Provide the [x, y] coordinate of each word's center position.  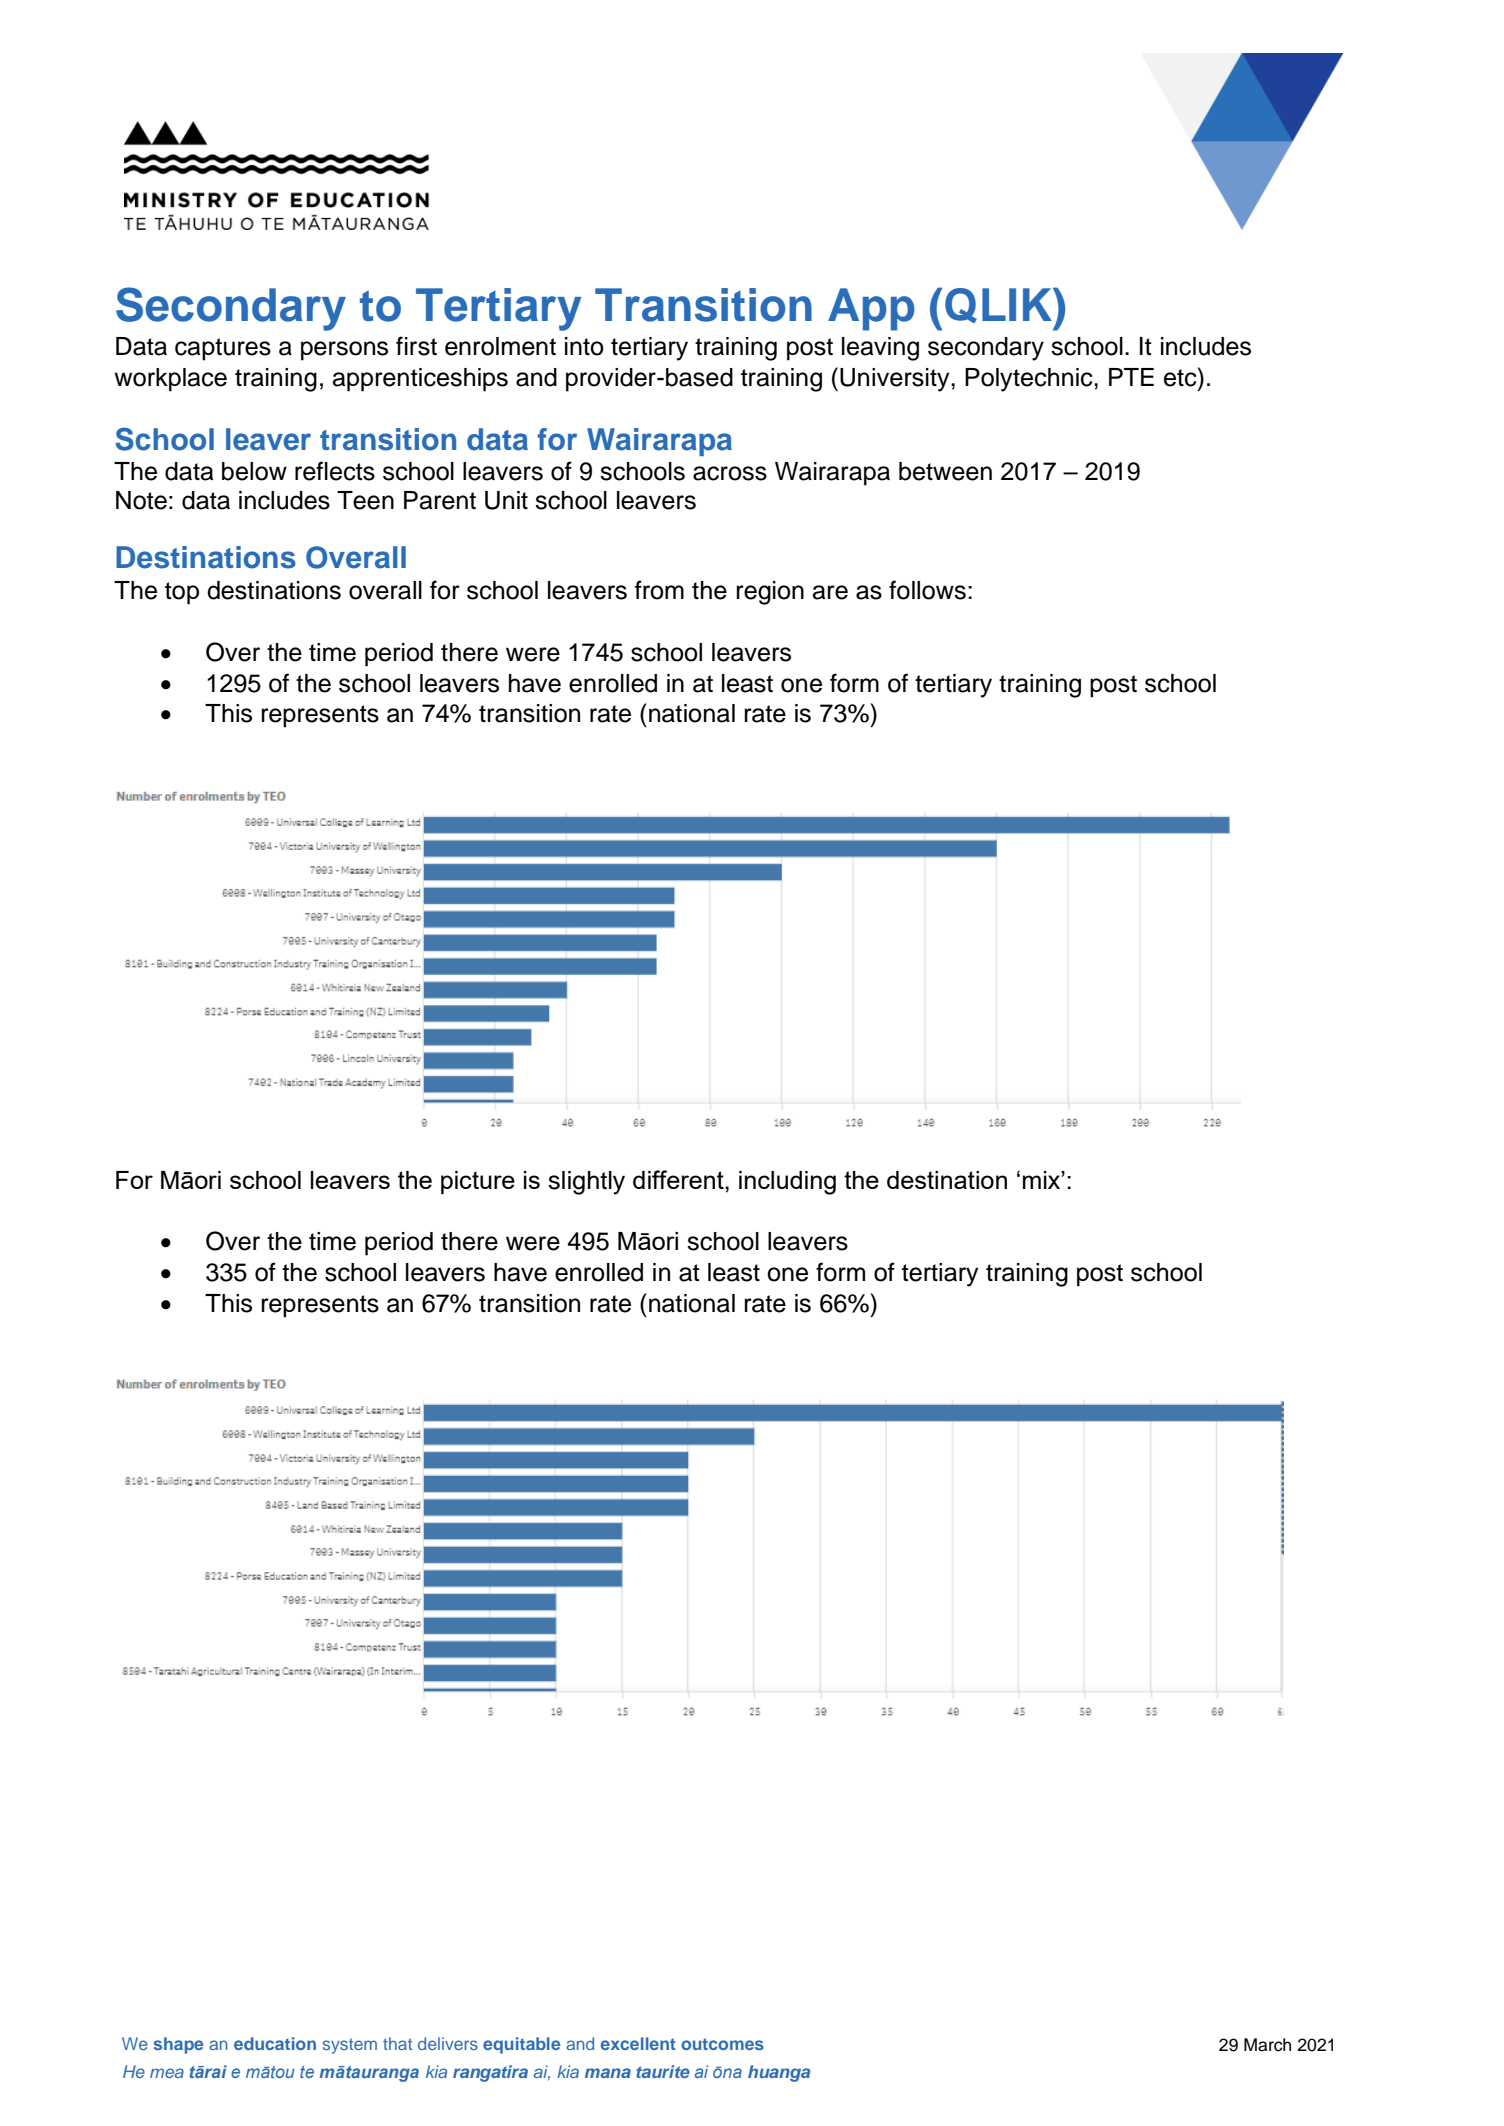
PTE [1131, 377]
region [770, 593]
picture [478, 1182]
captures [223, 349]
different [679, 1179]
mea [167, 2073]
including [787, 1183]
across [730, 473]
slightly [586, 1183]
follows [927, 590]
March [1267, 2045]
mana [608, 2073]
